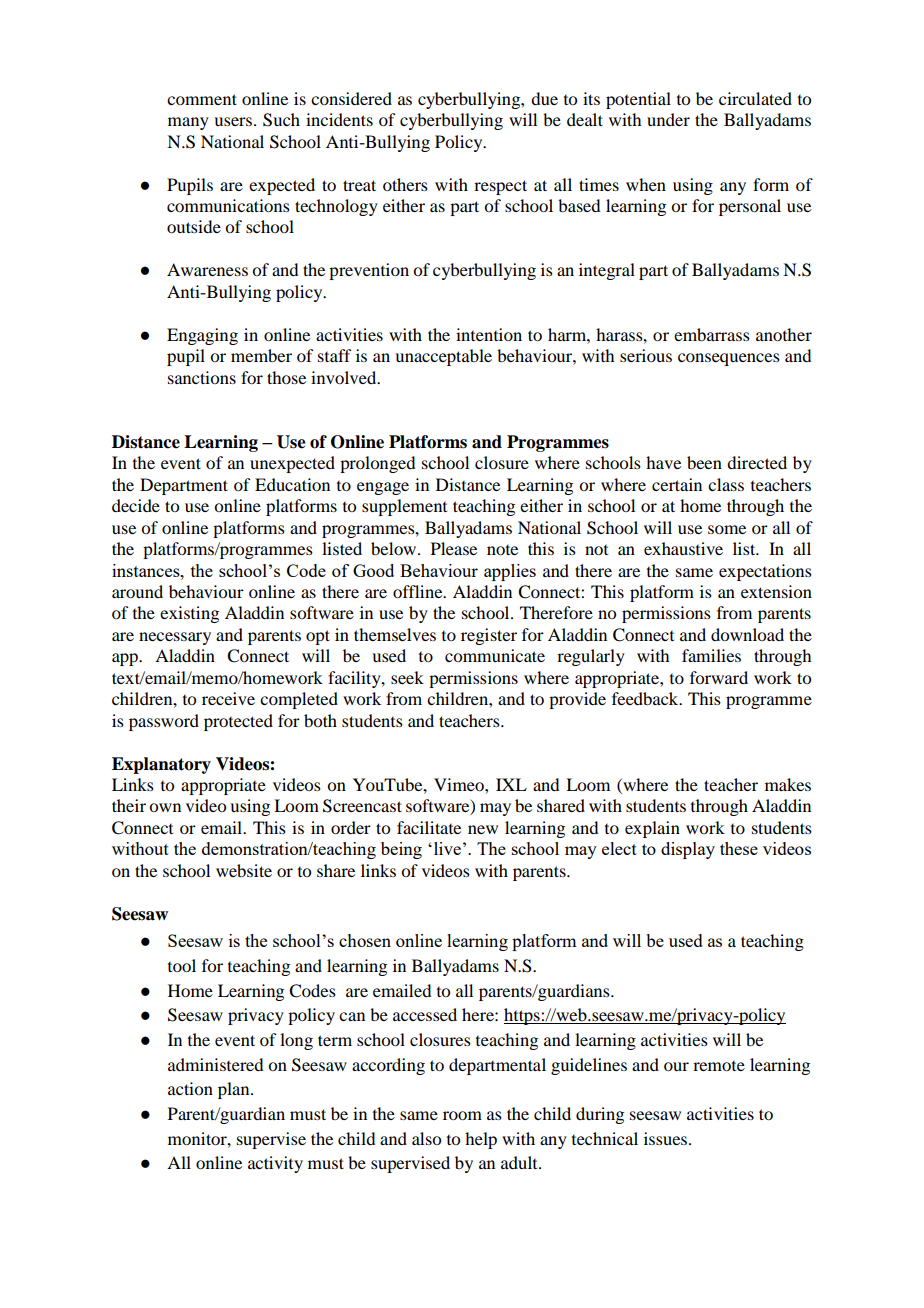 This screenshot has height=1308, width=924. What do you see at coordinates (668, 119) in the screenshot?
I see `under` at bounding box center [668, 119].
